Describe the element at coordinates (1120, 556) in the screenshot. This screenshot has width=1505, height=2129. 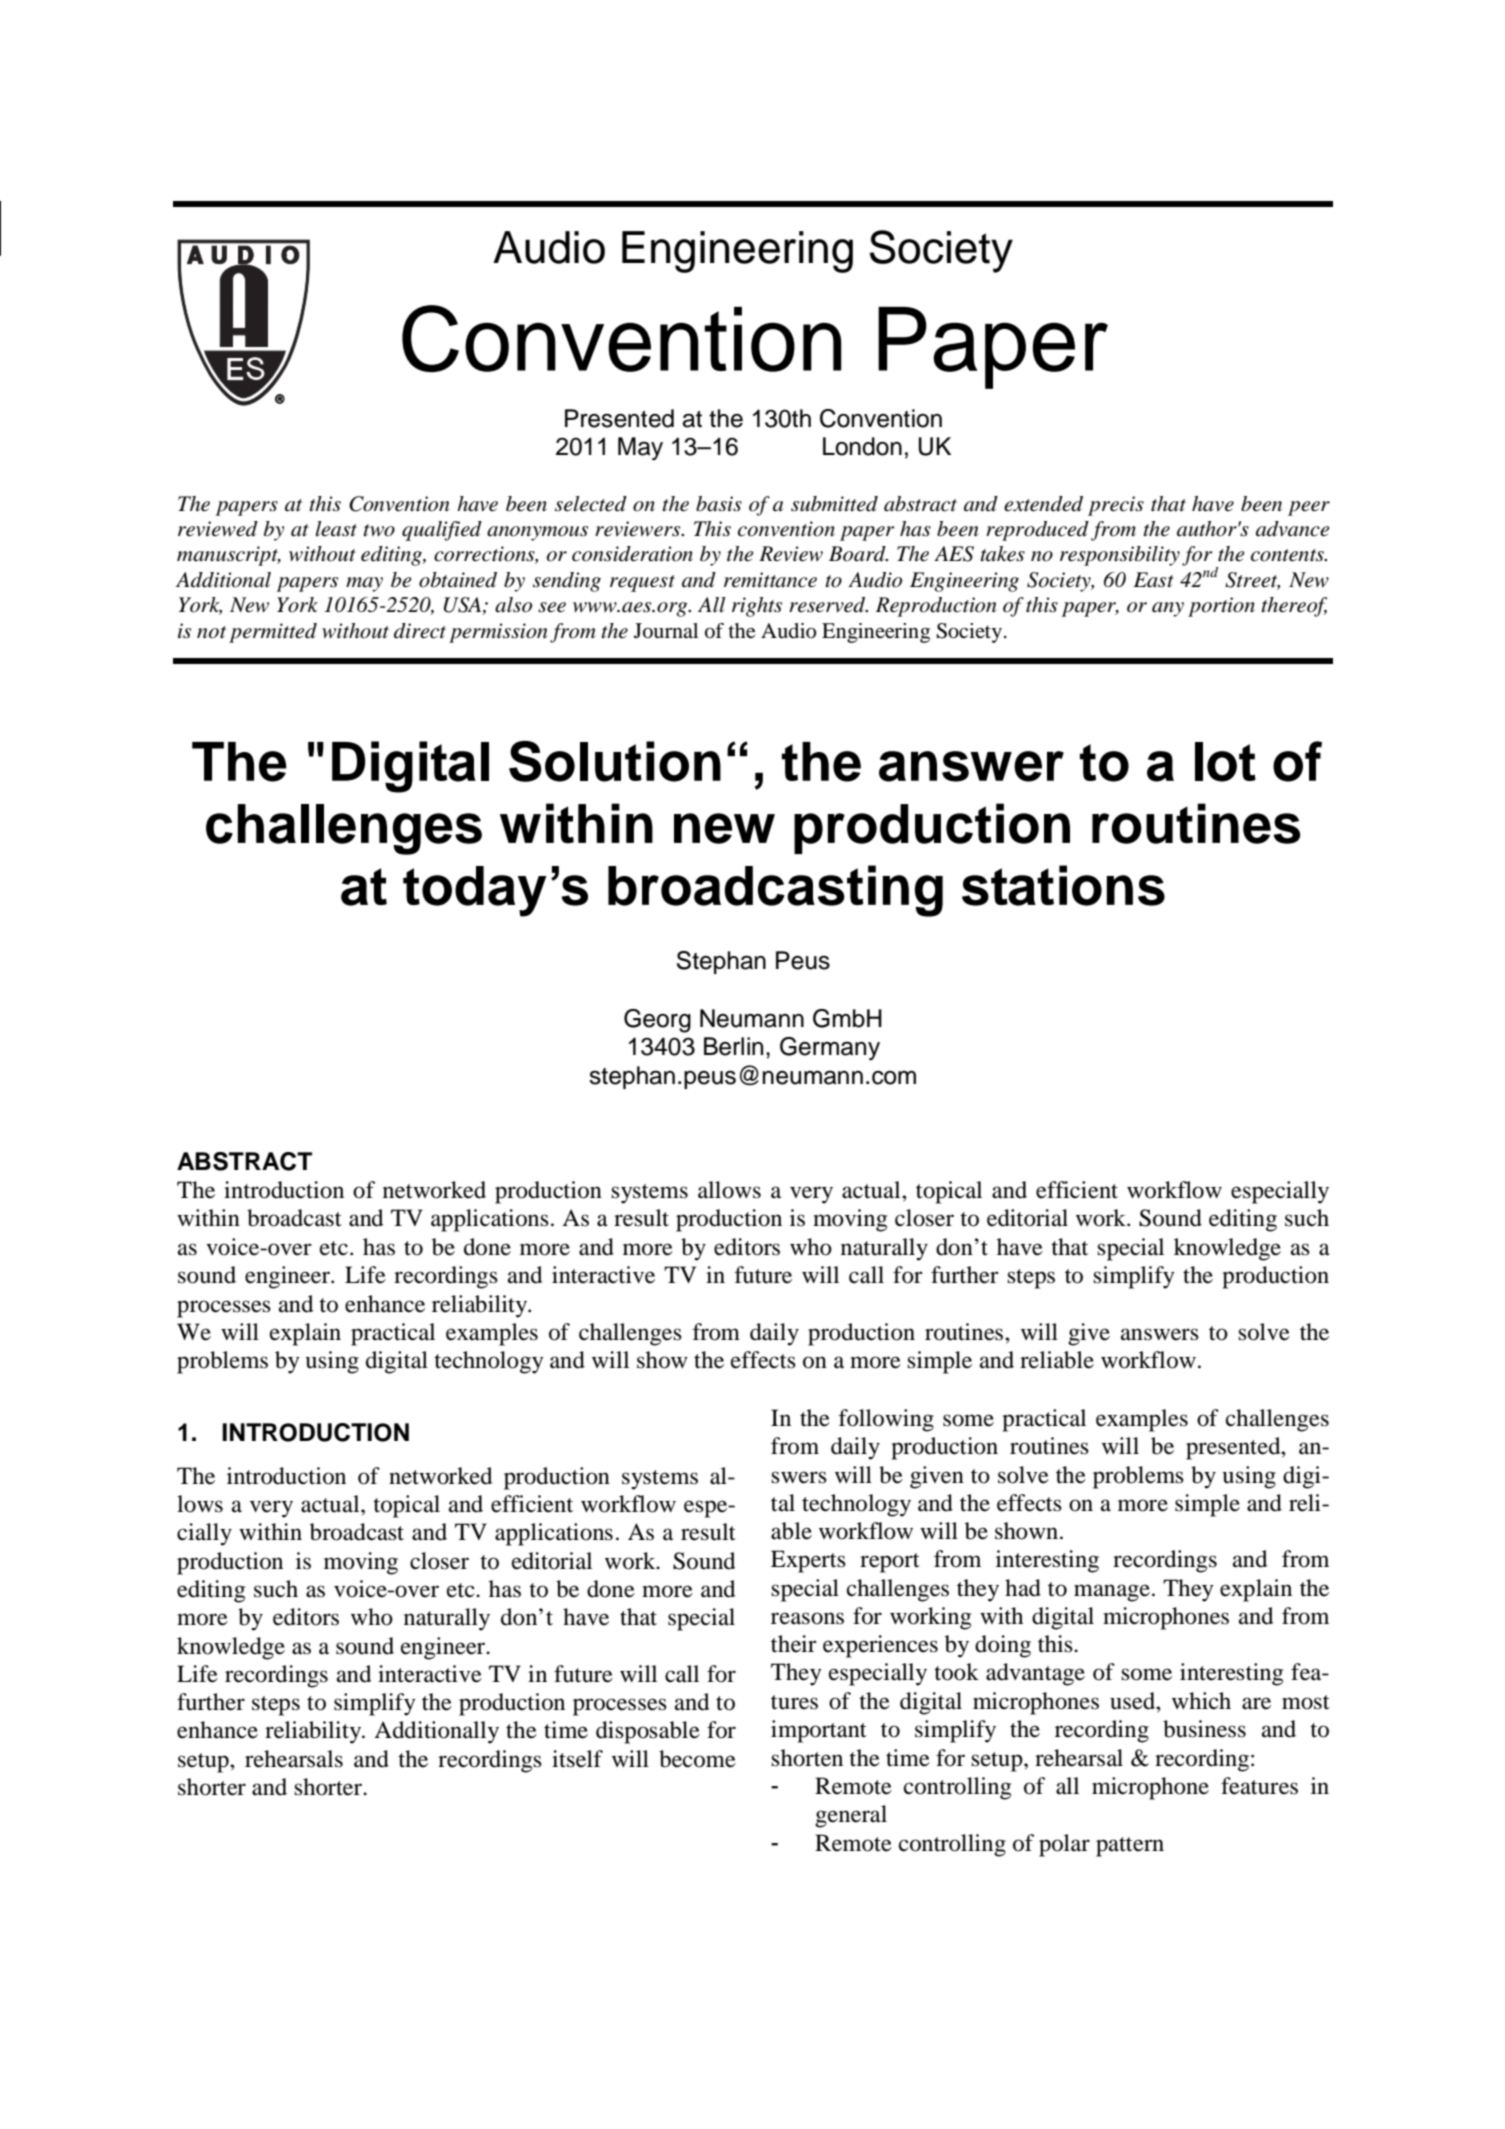
I see `responsibility` at that location.
